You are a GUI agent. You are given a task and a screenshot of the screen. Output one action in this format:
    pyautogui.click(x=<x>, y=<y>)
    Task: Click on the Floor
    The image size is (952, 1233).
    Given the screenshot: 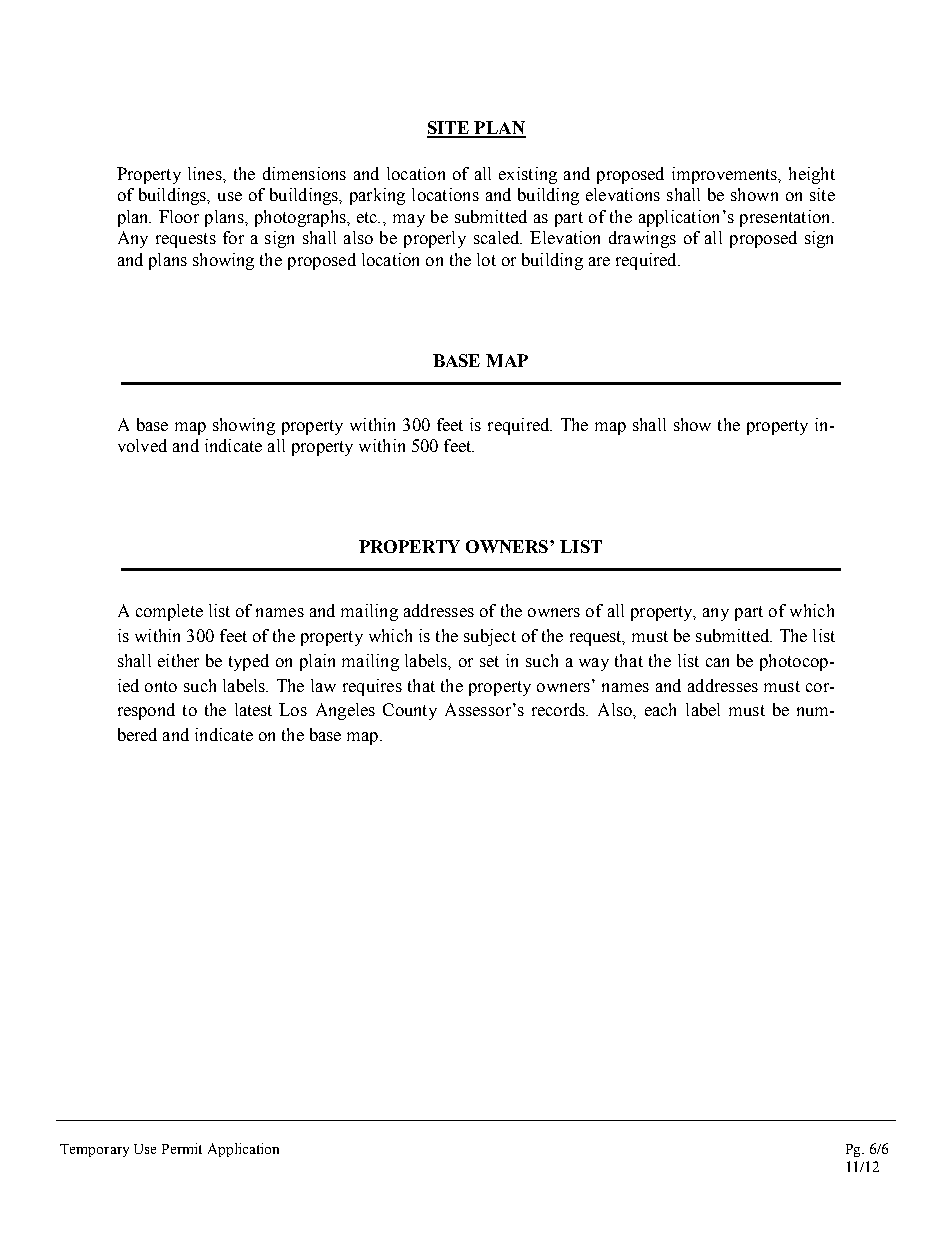 What is the action you would take?
    pyautogui.click(x=179, y=216)
